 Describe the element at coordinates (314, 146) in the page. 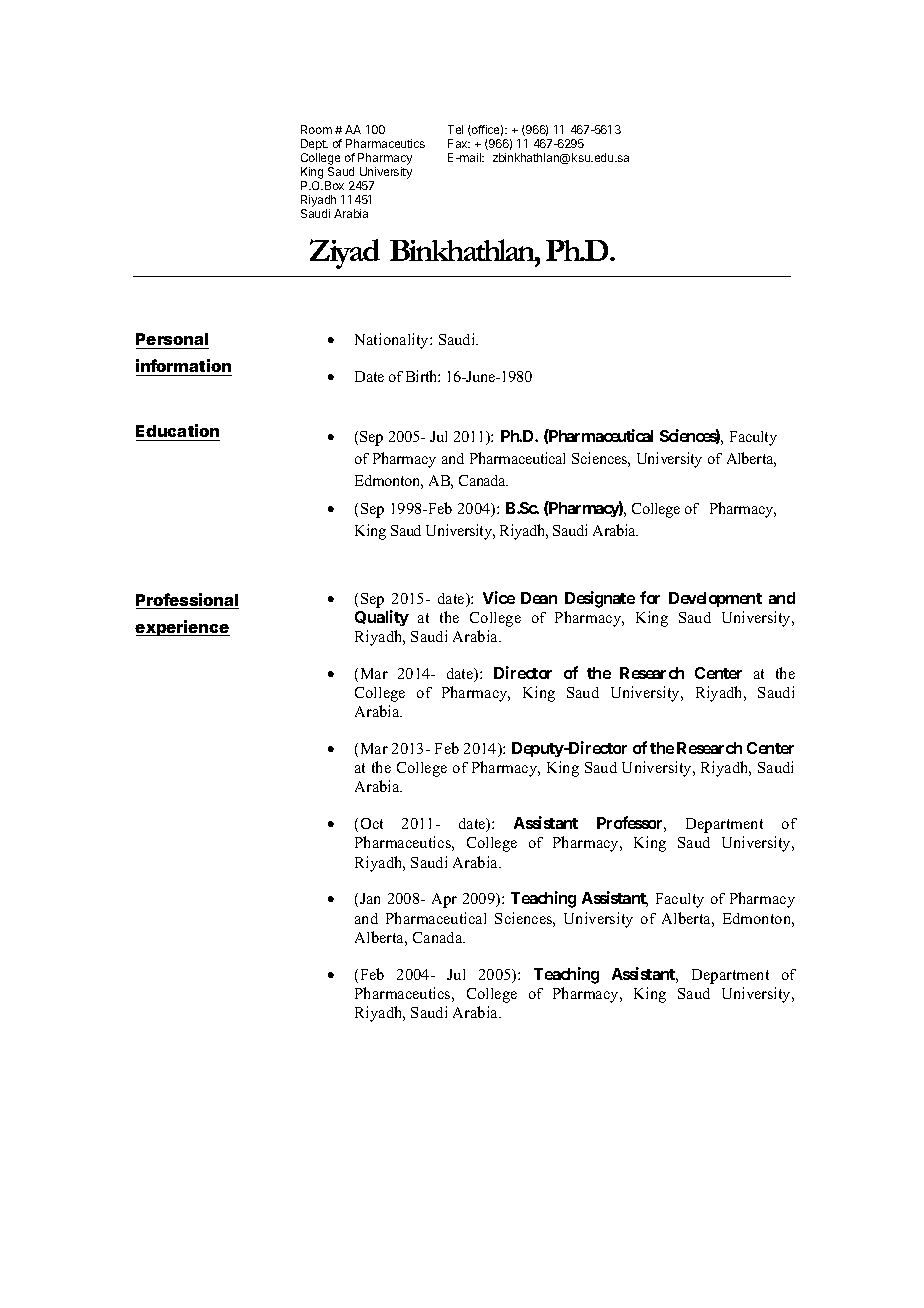

I see `Dept` at that location.
